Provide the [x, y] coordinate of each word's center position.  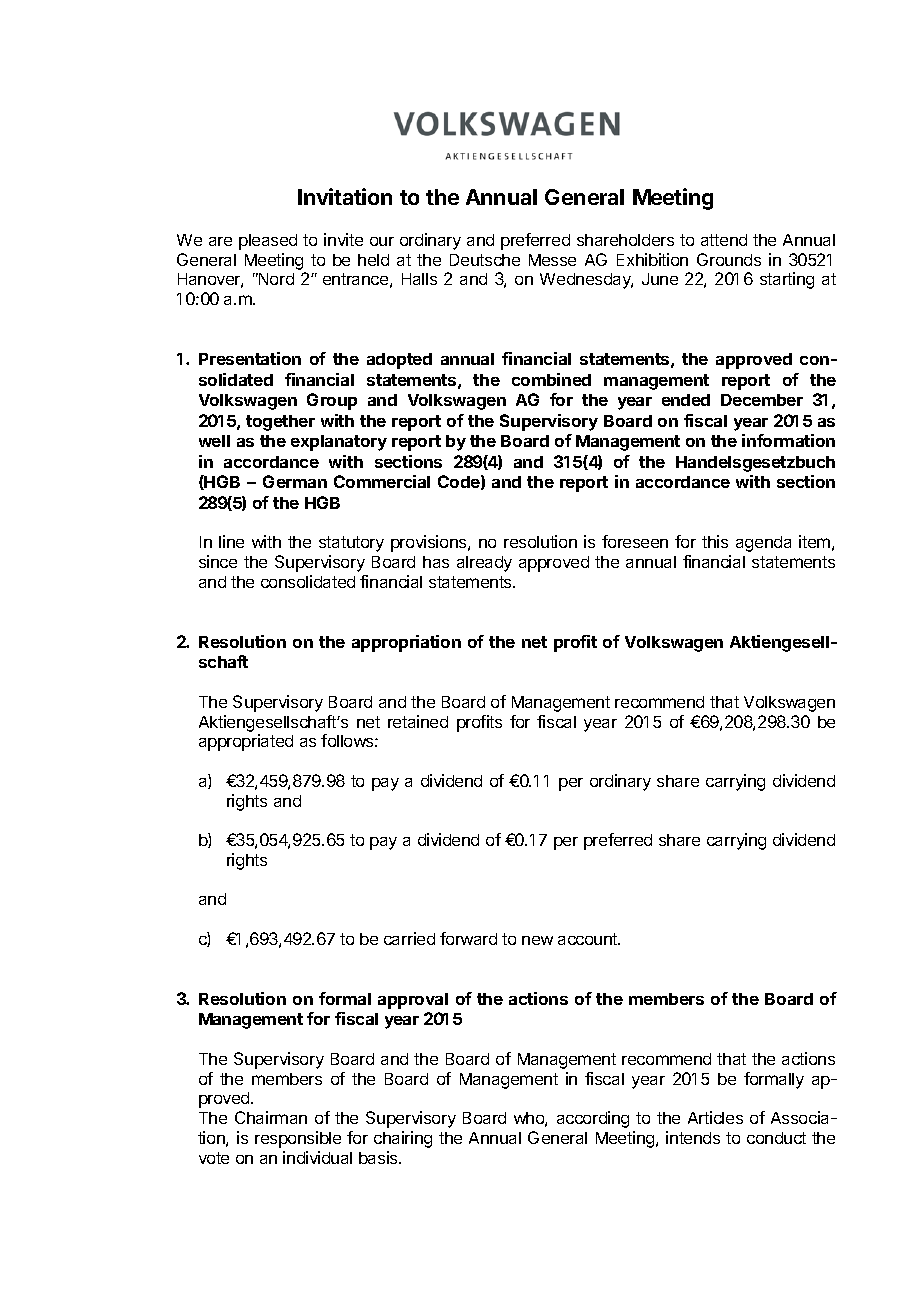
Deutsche [485, 260]
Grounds [729, 259]
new [537, 940]
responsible [298, 1139]
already [484, 564]
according [593, 1119]
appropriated [246, 742]
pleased [268, 242]
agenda [763, 544]
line [231, 541]
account [589, 939]
